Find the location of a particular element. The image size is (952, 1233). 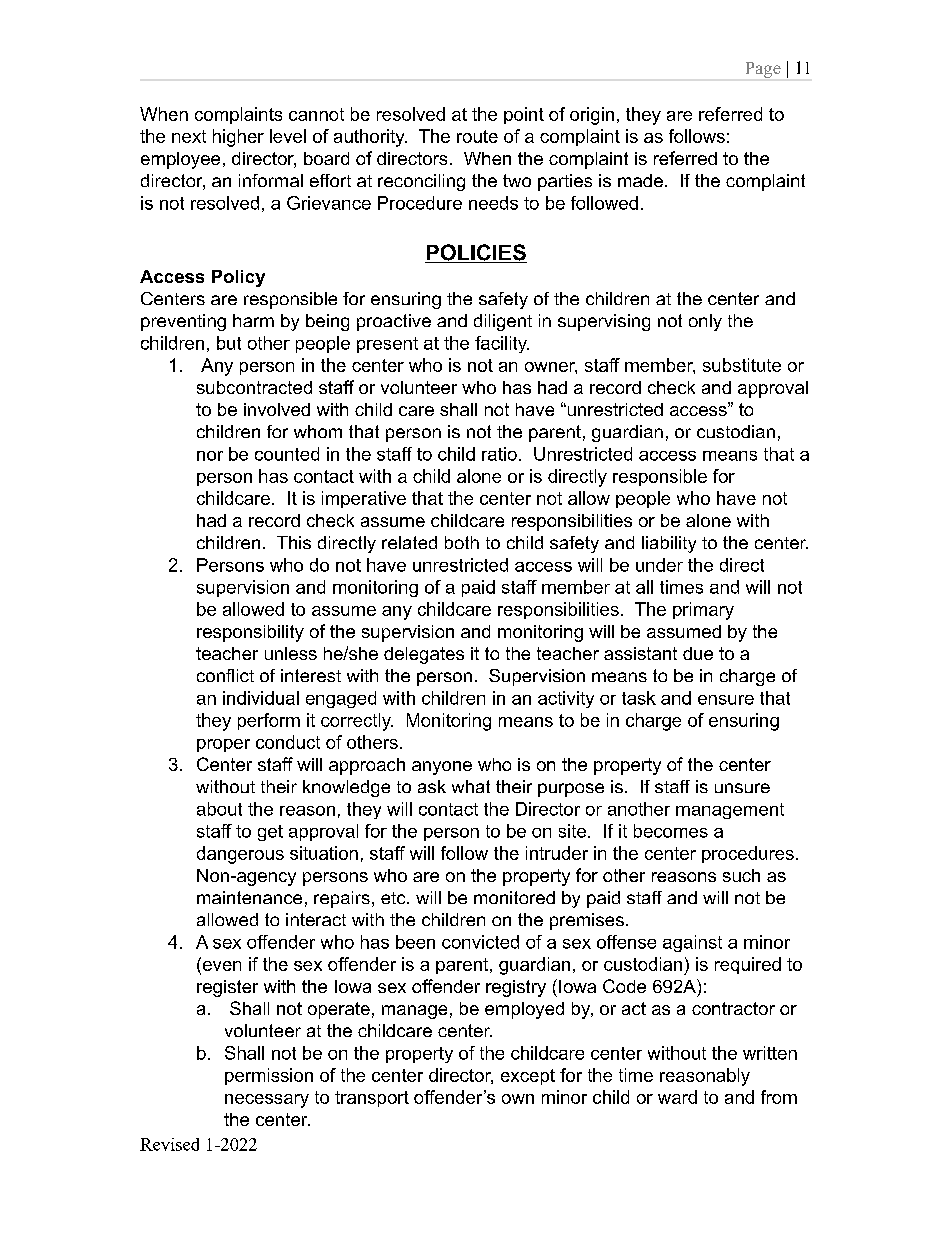

primary is located at coordinates (703, 611).
